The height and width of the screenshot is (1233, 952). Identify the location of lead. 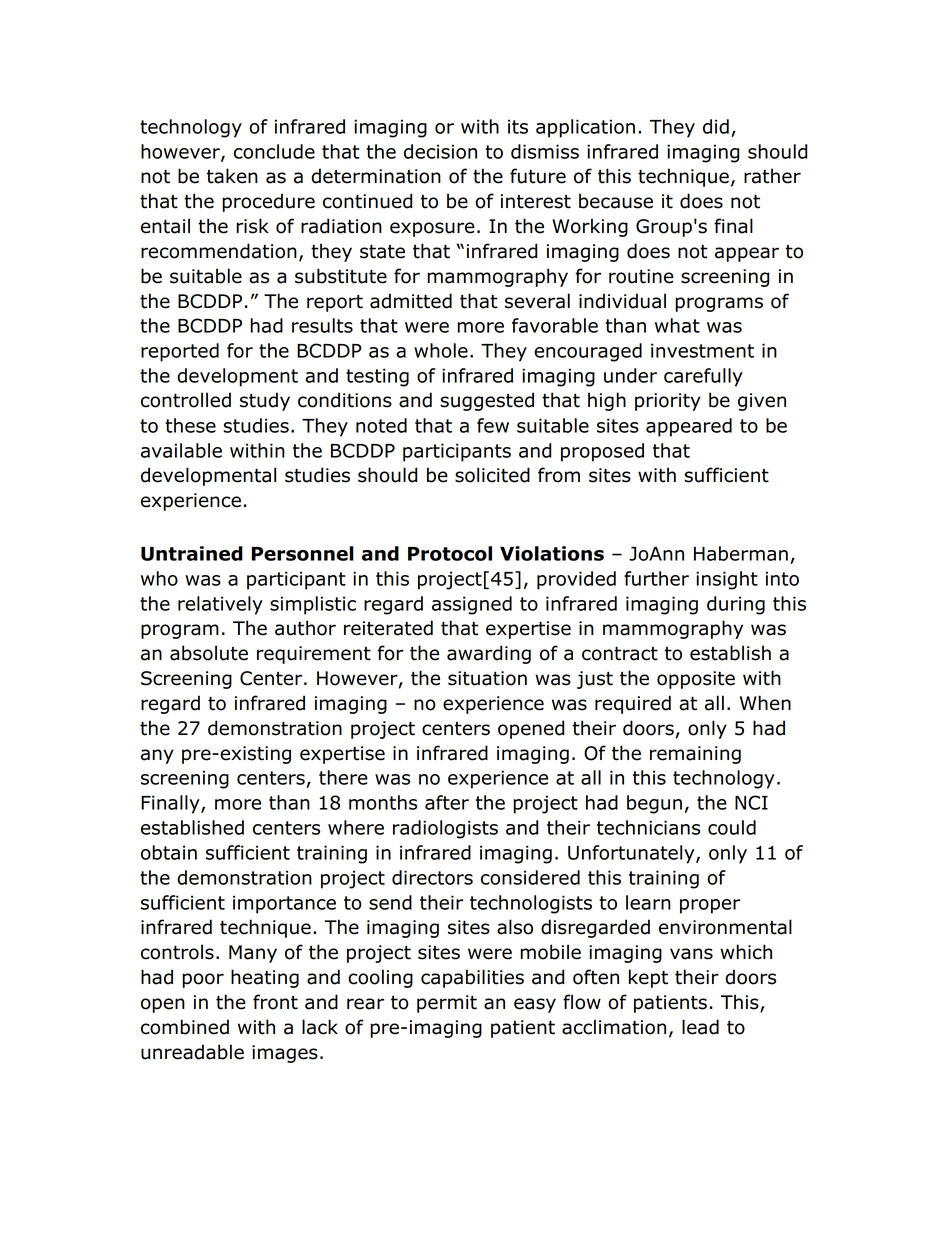
(700, 1027).
